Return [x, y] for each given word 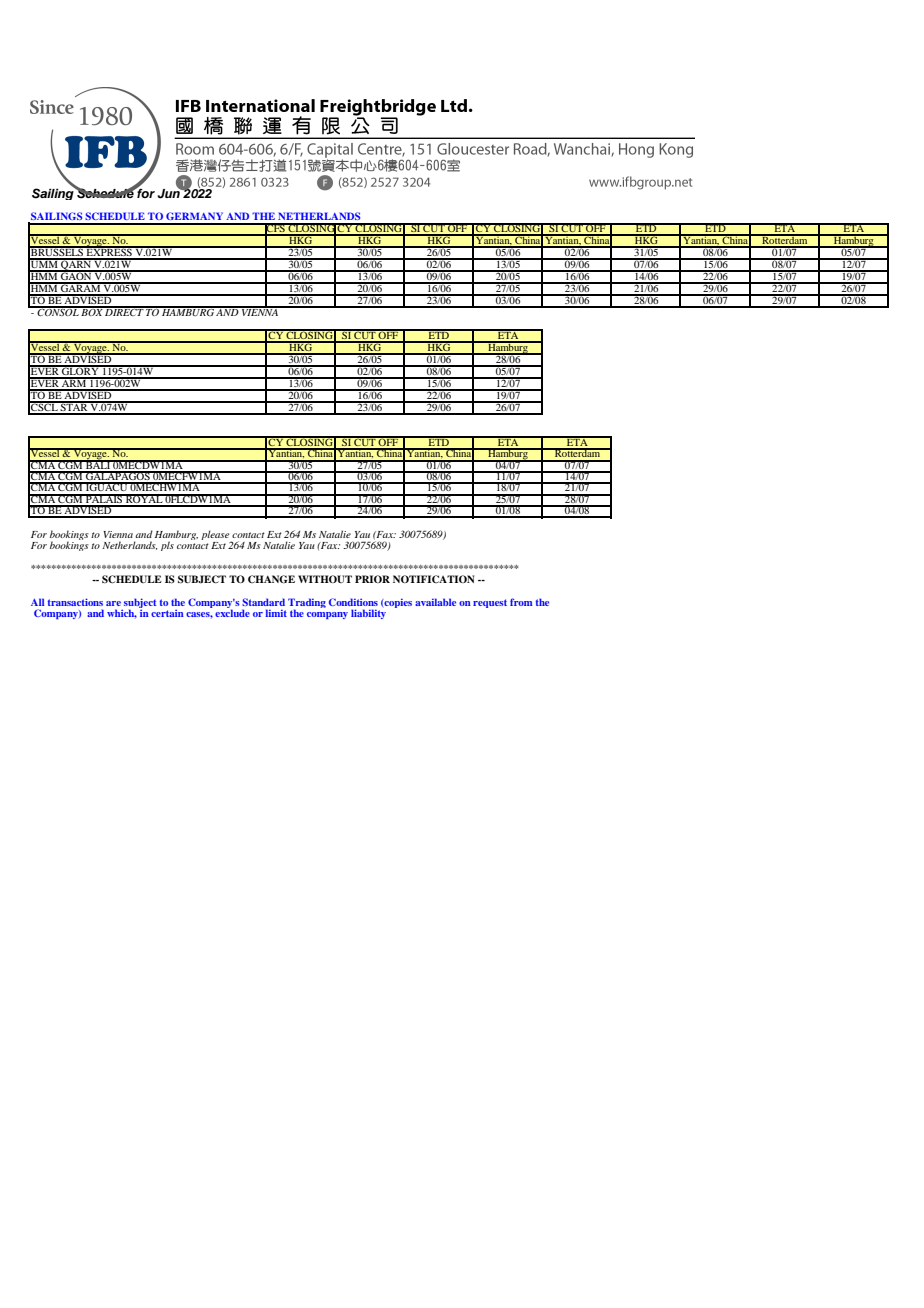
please [216, 536]
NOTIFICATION [434, 579]
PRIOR [372, 579]
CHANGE [271, 579]
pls [167, 546]
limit [276, 613]
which [122, 613]
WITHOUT [325, 579]
